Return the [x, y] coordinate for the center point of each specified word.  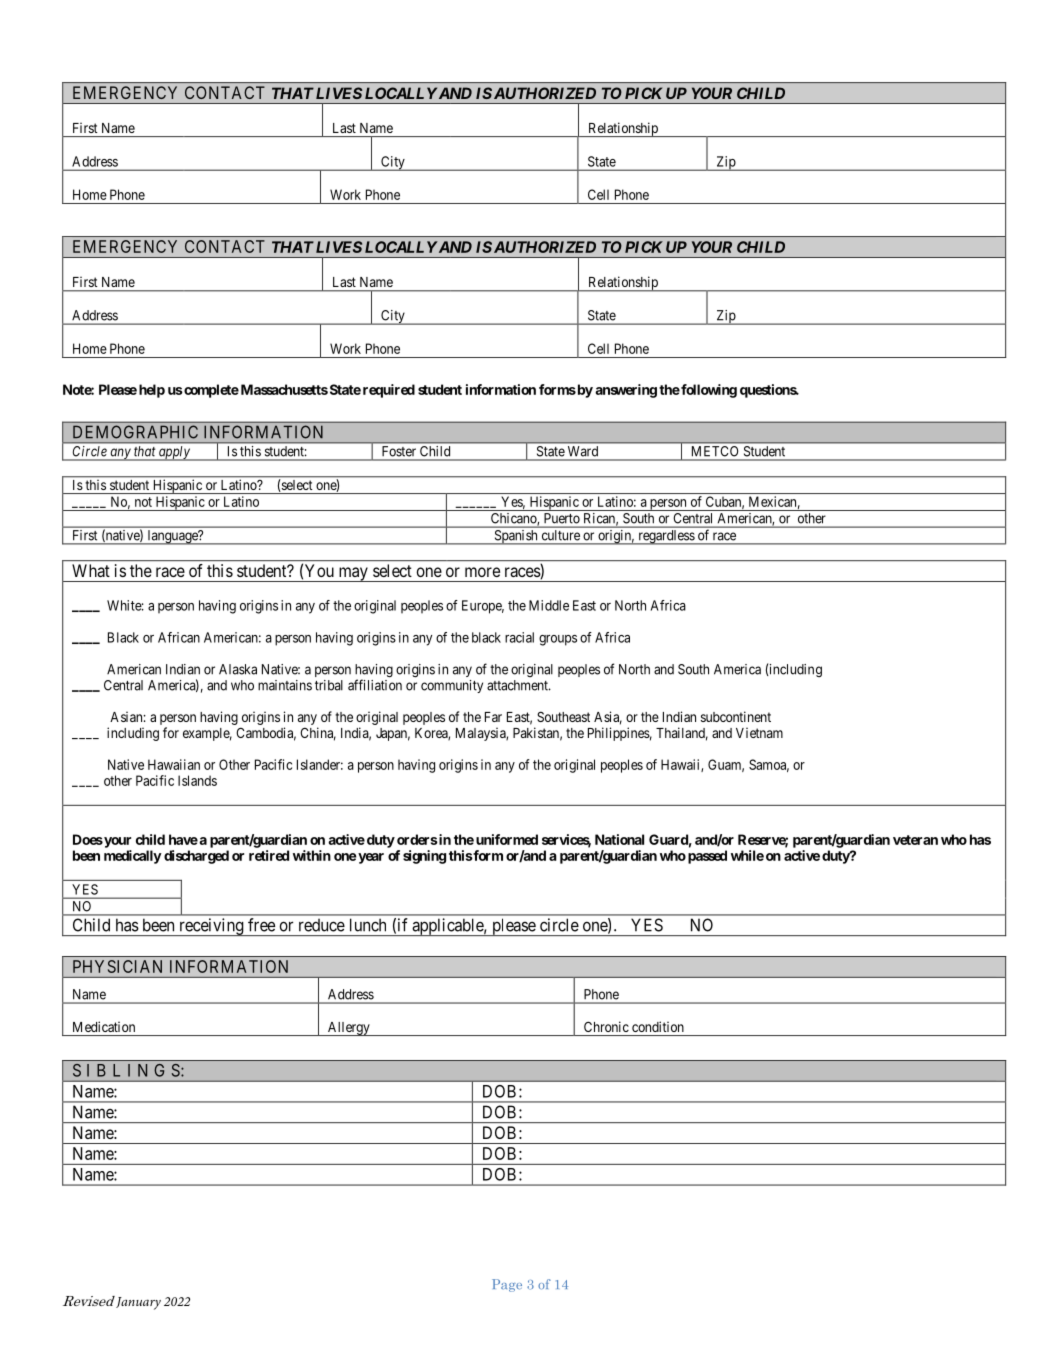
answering [626, 391]
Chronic [606, 1026]
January [138, 1303]
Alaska [238, 669]
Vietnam [759, 732]
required [389, 391]
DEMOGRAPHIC [135, 432]
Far [493, 717]
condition [658, 1026]
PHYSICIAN [117, 966]
